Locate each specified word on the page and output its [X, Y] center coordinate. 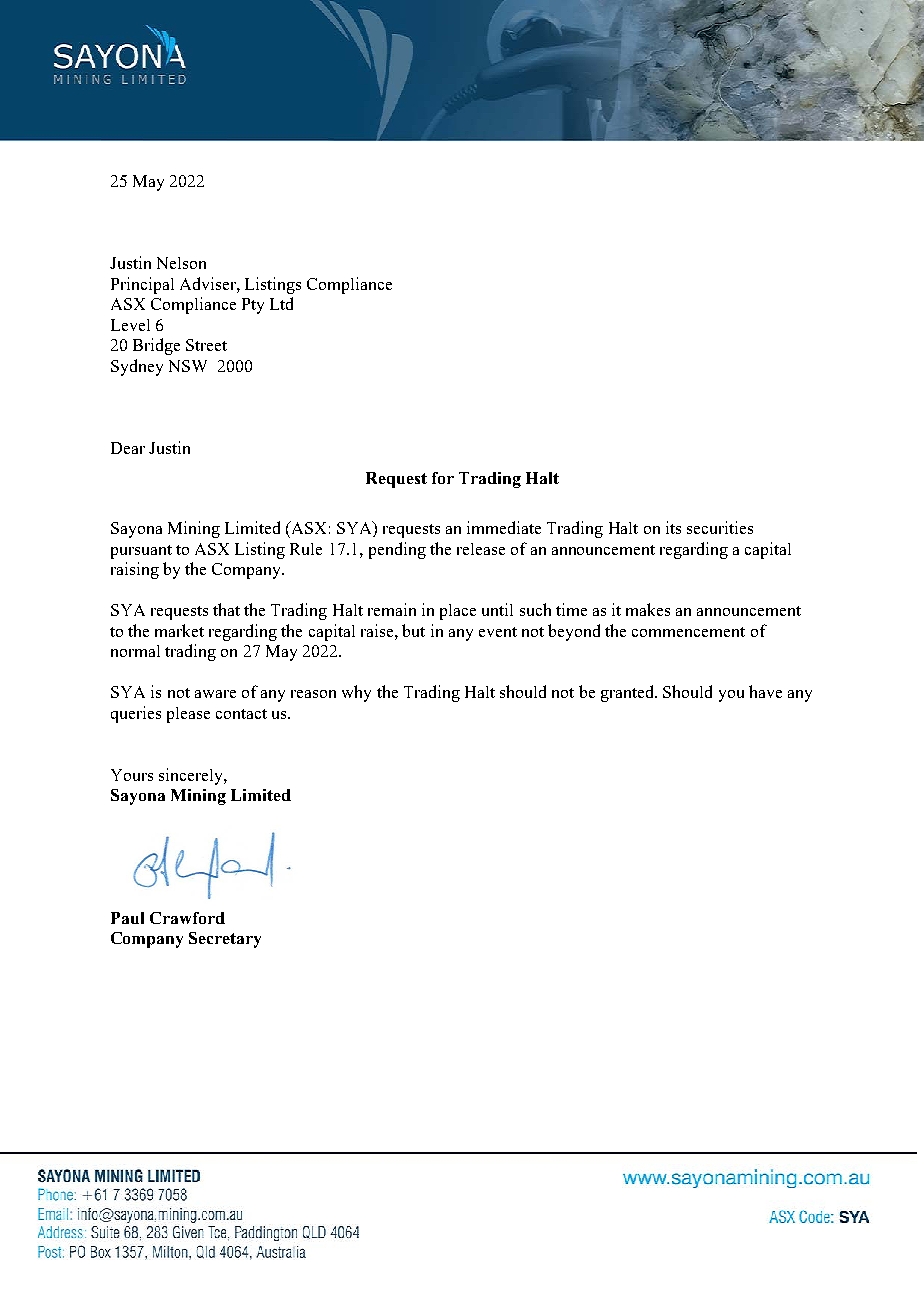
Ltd [281, 303]
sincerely [192, 776]
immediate [504, 527]
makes [648, 609]
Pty [253, 306]
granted [628, 693]
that [226, 609]
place [458, 612]
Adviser [209, 283]
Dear [128, 448]
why [356, 693]
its [673, 527]
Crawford [187, 918]
